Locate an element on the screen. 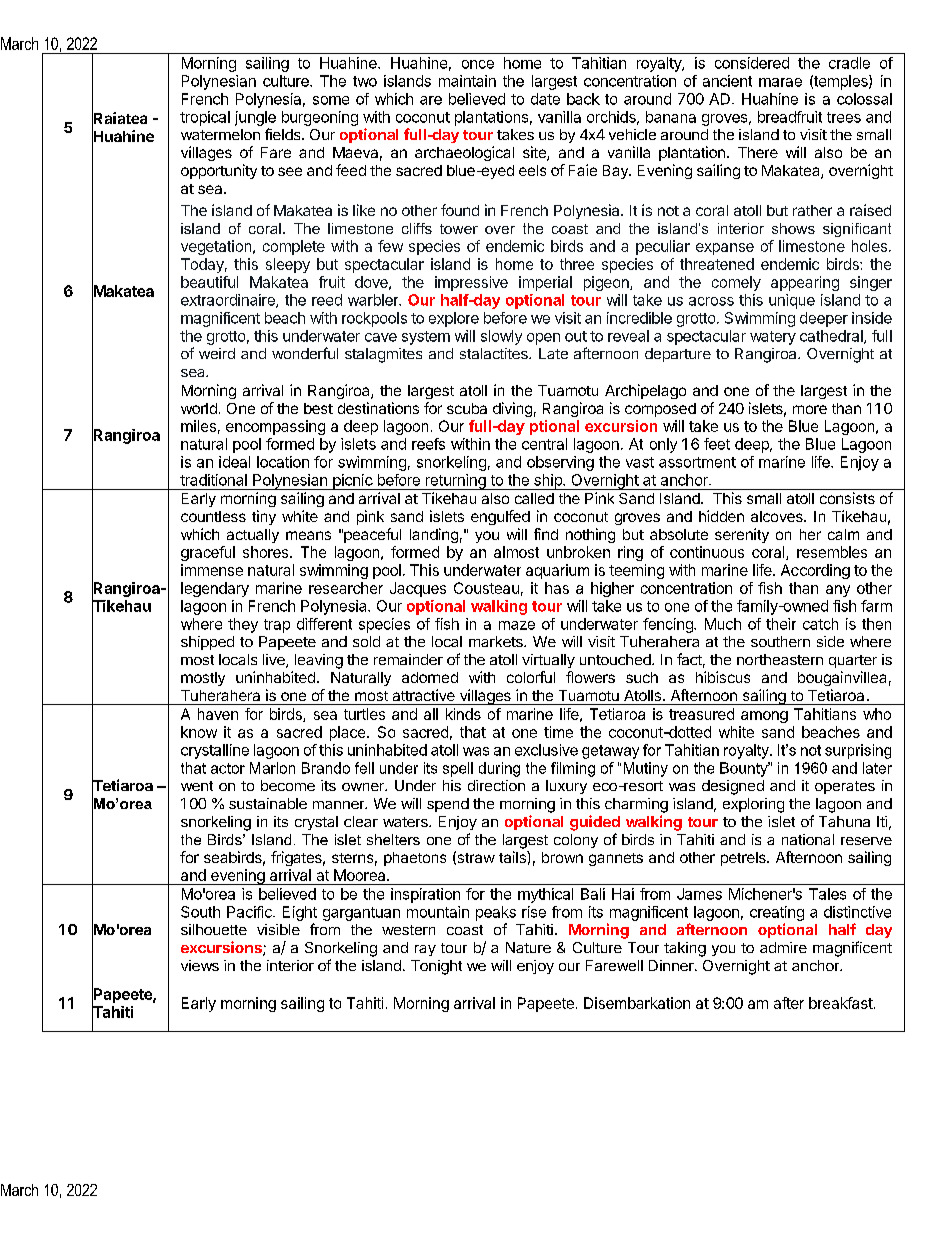  diving is located at coordinates (512, 409).
